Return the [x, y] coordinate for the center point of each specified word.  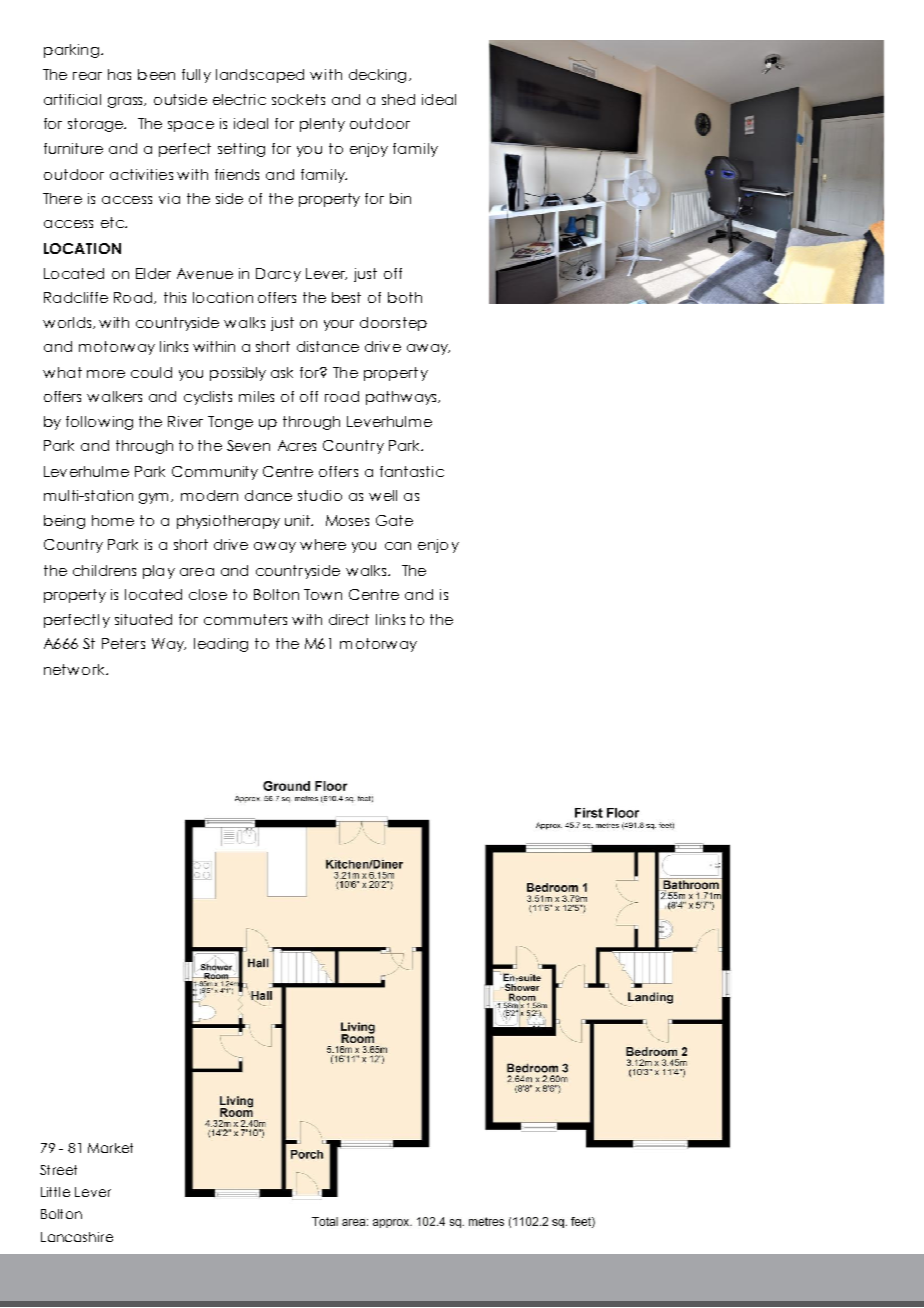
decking [377, 76]
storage [97, 125]
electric [239, 99]
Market [110, 1148]
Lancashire [77, 1237]
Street [58, 1170]
